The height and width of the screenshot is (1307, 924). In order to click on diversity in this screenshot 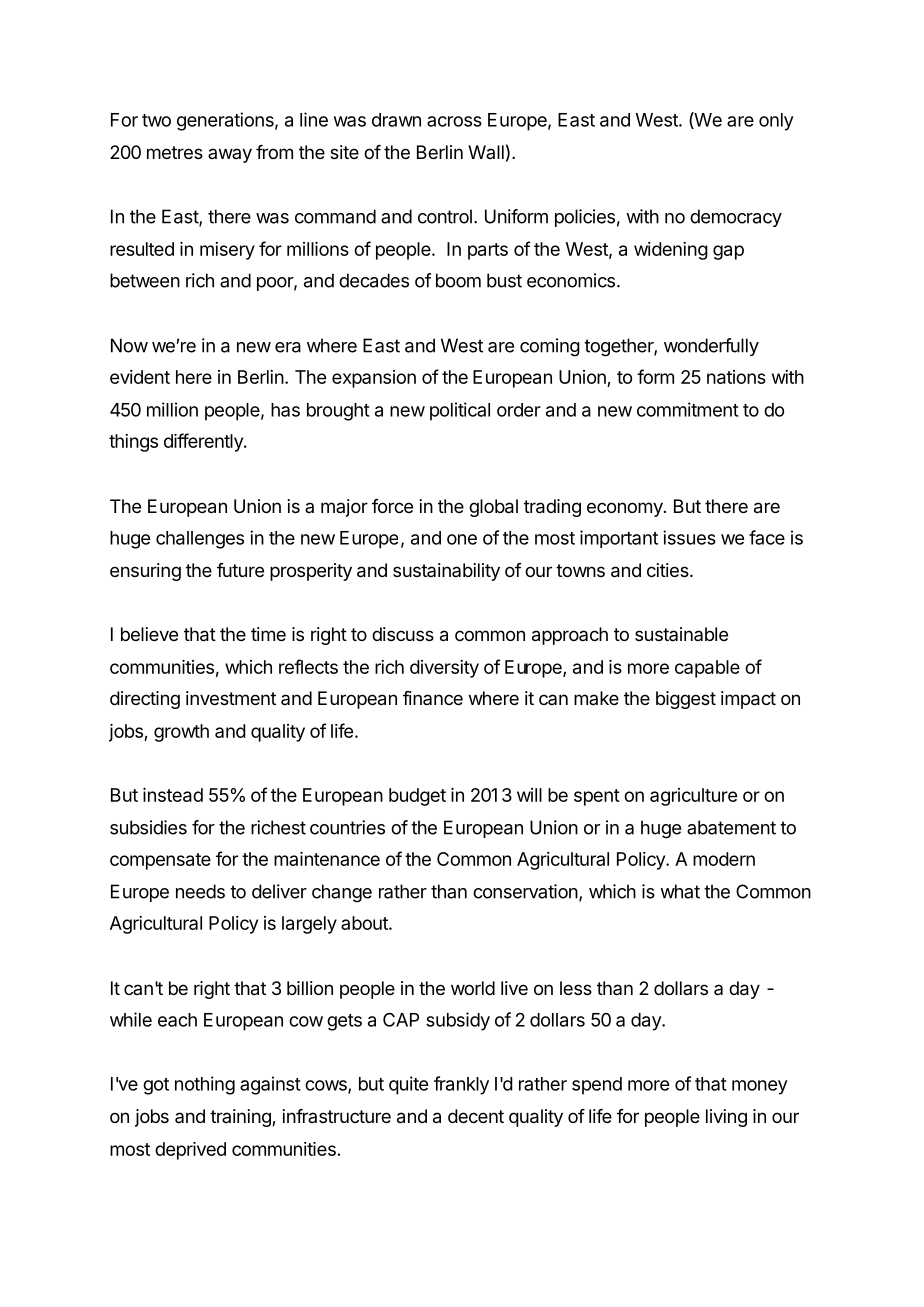, I will do `click(444, 669)`.
